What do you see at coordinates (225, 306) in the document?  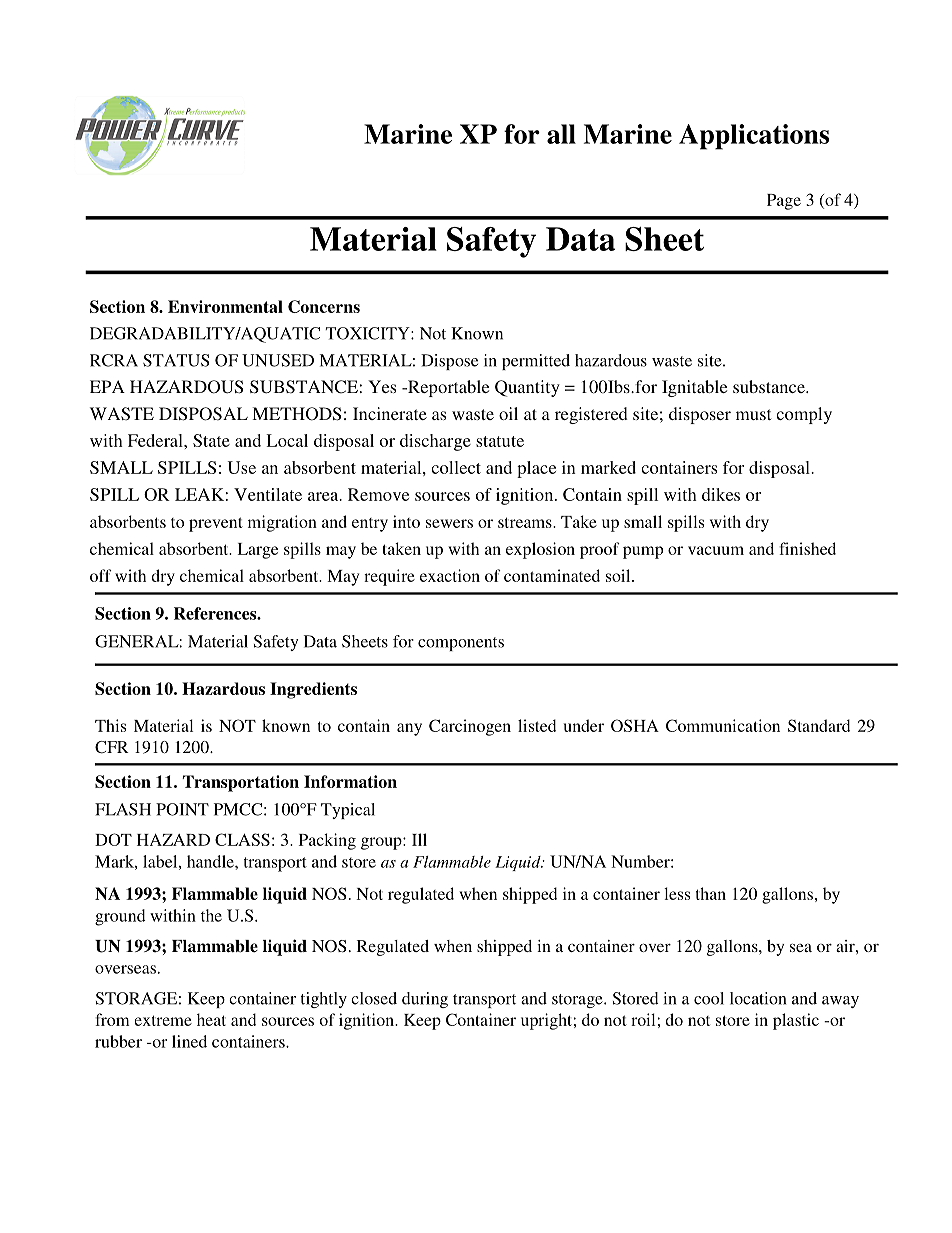 I see `Environmental` at bounding box center [225, 306].
